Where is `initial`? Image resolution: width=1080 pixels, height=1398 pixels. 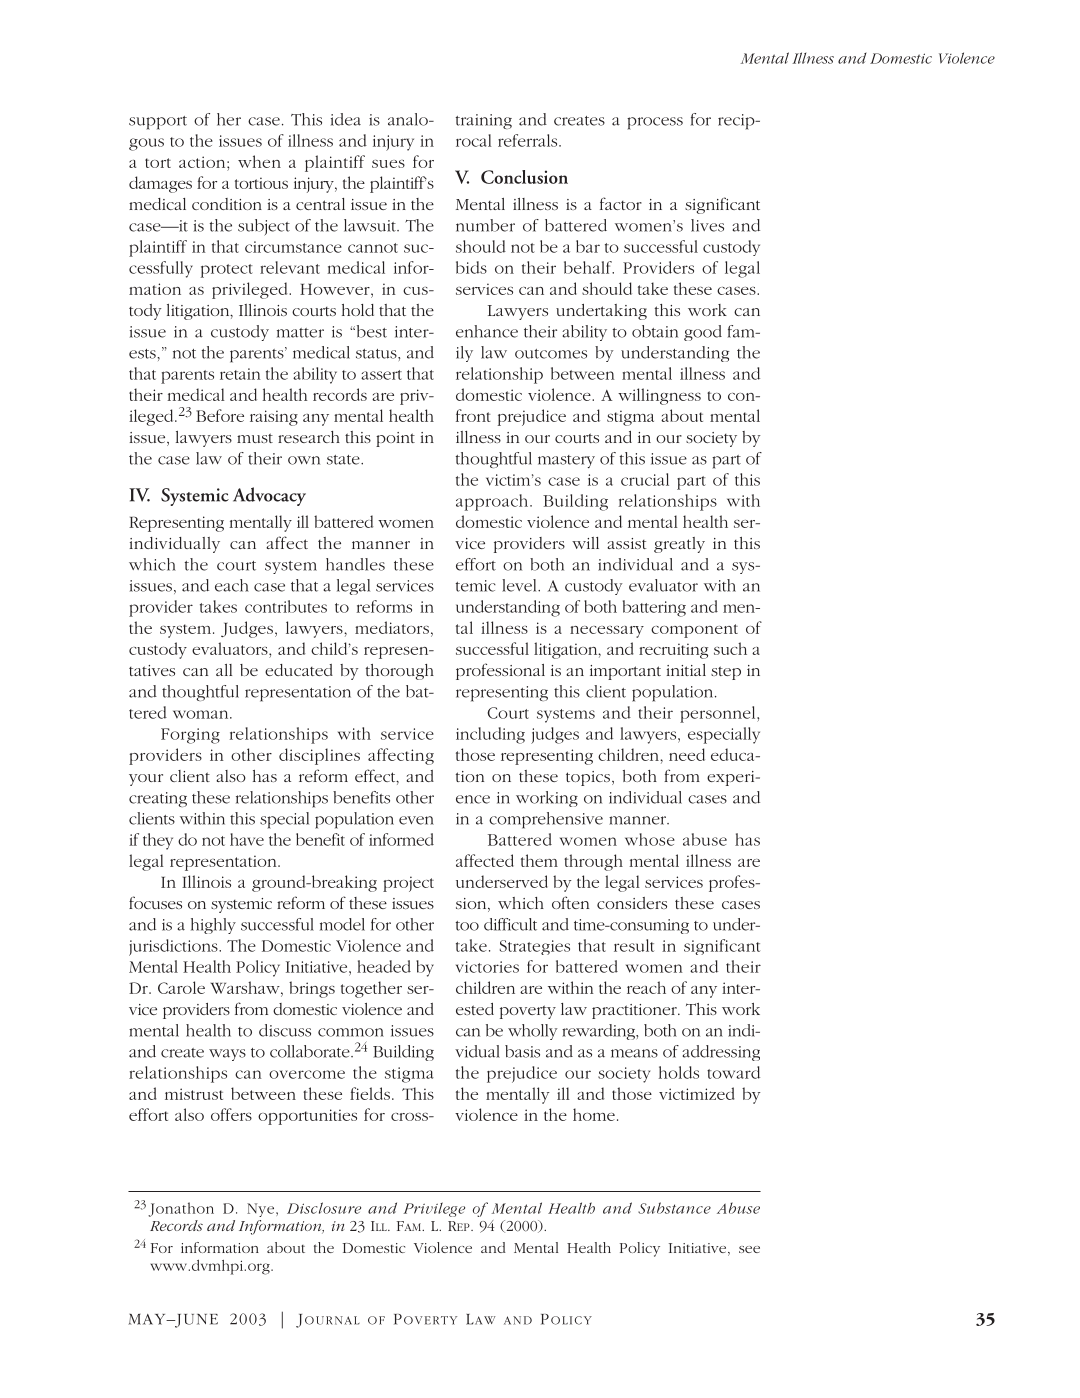 initial is located at coordinates (686, 670).
